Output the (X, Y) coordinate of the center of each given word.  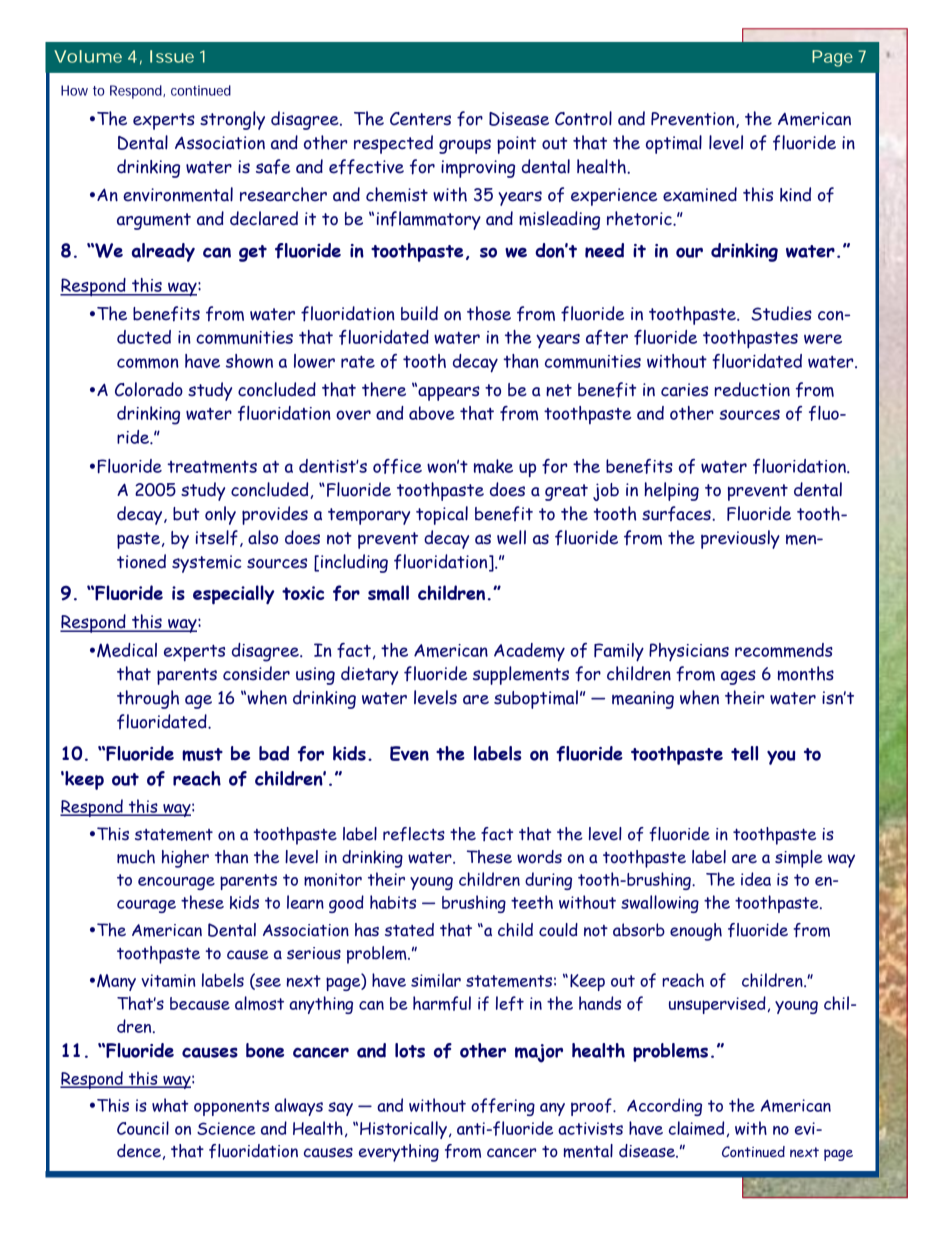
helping (671, 491)
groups (465, 146)
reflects (414, 834)
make (493, 466)
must (202, 754)
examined (700, 194)
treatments (212, 467)
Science (226, 1128)
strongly (232, 120)
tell (744, 753)
